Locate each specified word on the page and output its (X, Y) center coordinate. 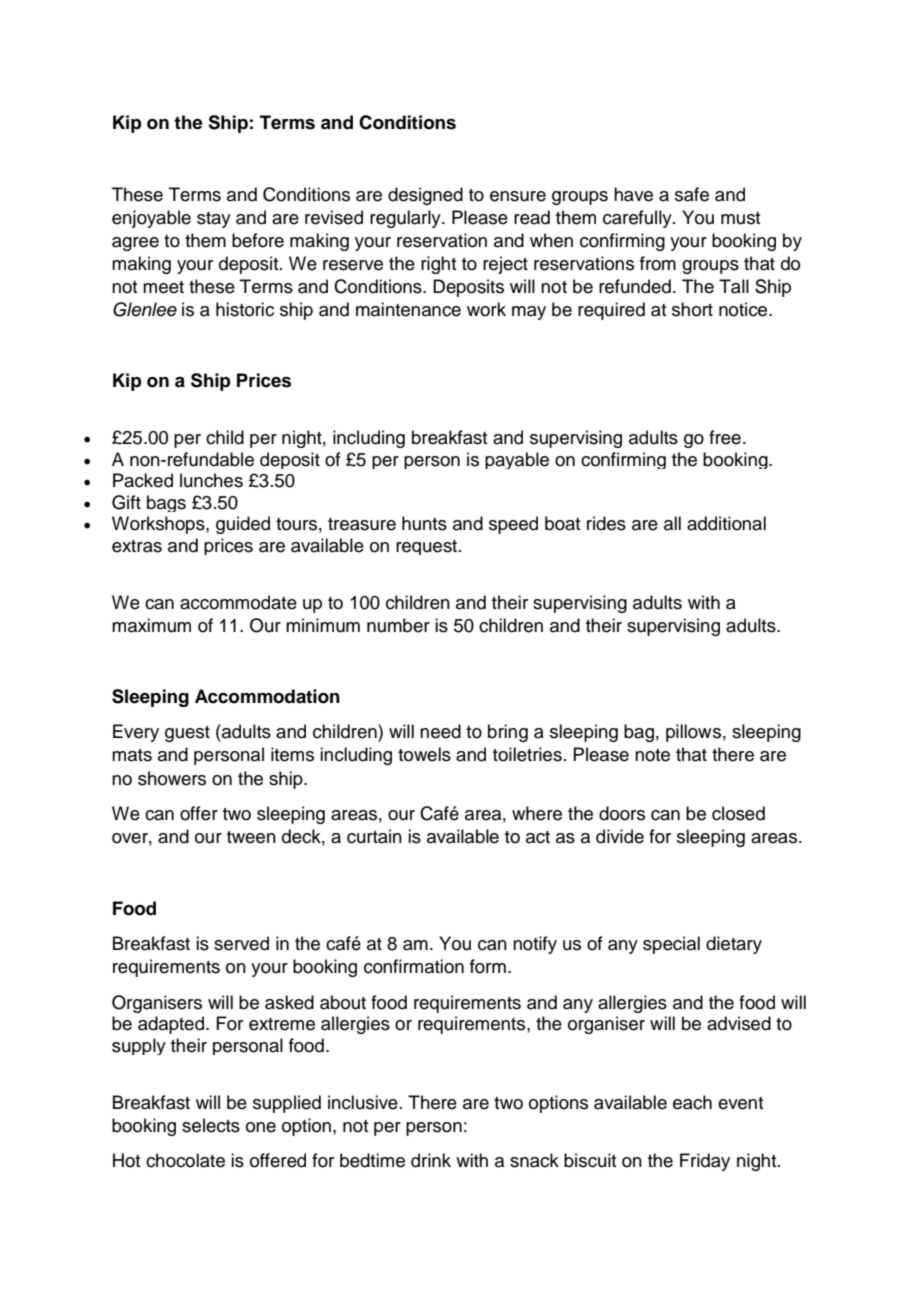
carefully (638, 219)
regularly (406, 219)
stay (214, 220)
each (692, 1102)
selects (211, 1125)
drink (431, 1160)
